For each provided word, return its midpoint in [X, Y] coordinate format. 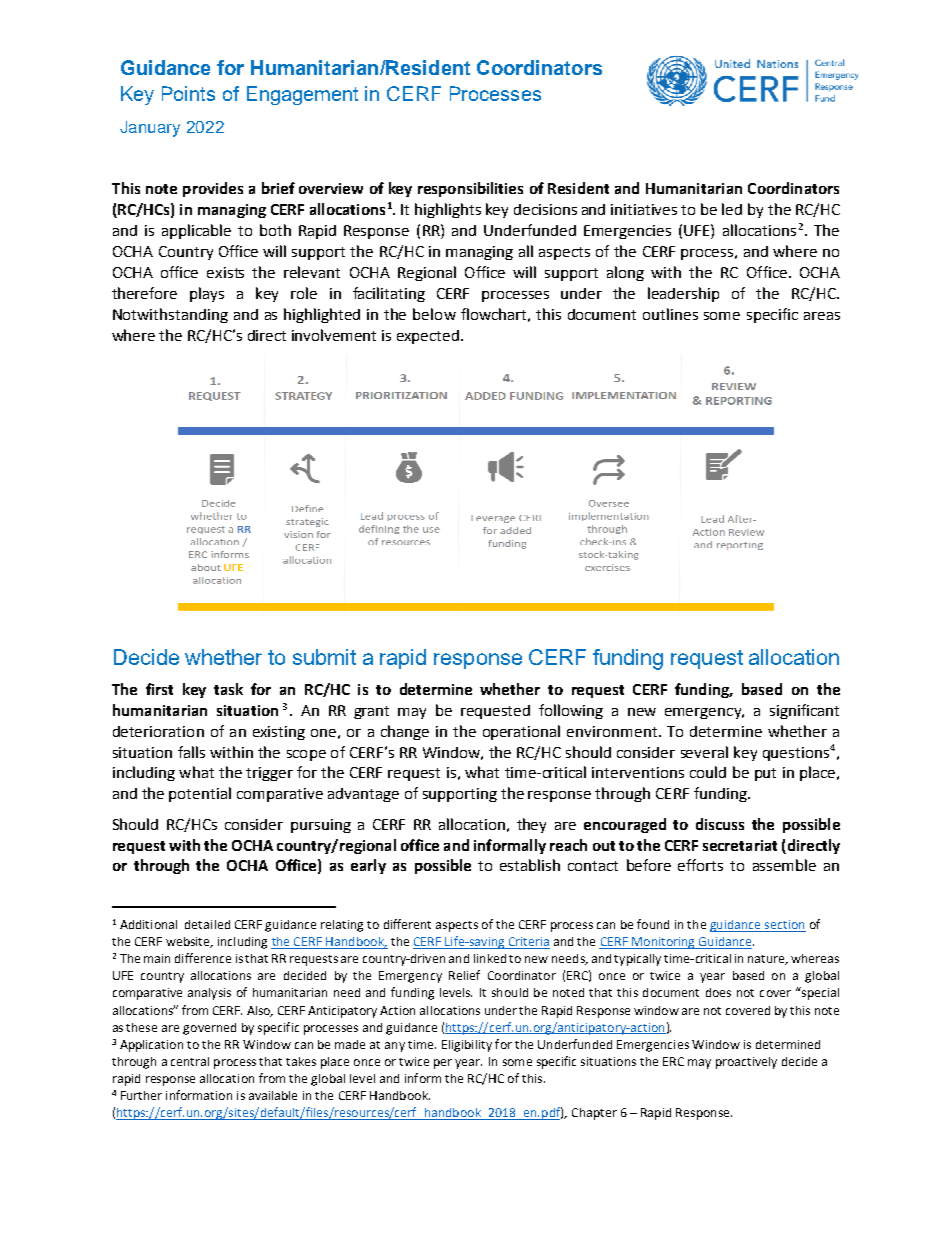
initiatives [644, 209]
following [571, 711]
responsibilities [470, 189]
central [190, 1061]
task [228, 689]
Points [188, 93]
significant [804, 711]
